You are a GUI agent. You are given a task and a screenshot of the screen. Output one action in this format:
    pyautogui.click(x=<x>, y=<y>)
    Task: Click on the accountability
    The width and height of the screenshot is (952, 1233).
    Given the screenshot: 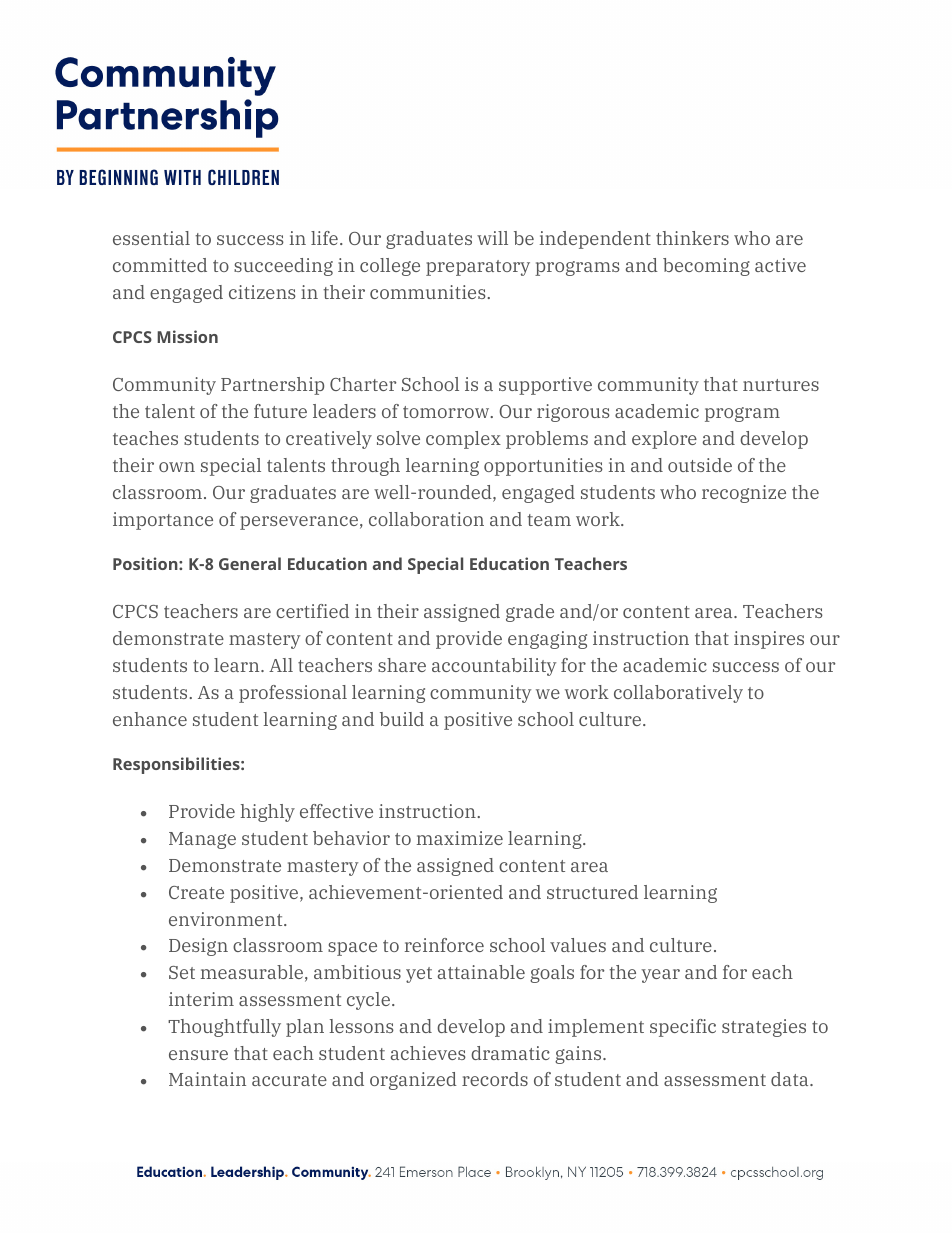 What is the action you would take?
    pyautogui.click(x=494, y=667)
